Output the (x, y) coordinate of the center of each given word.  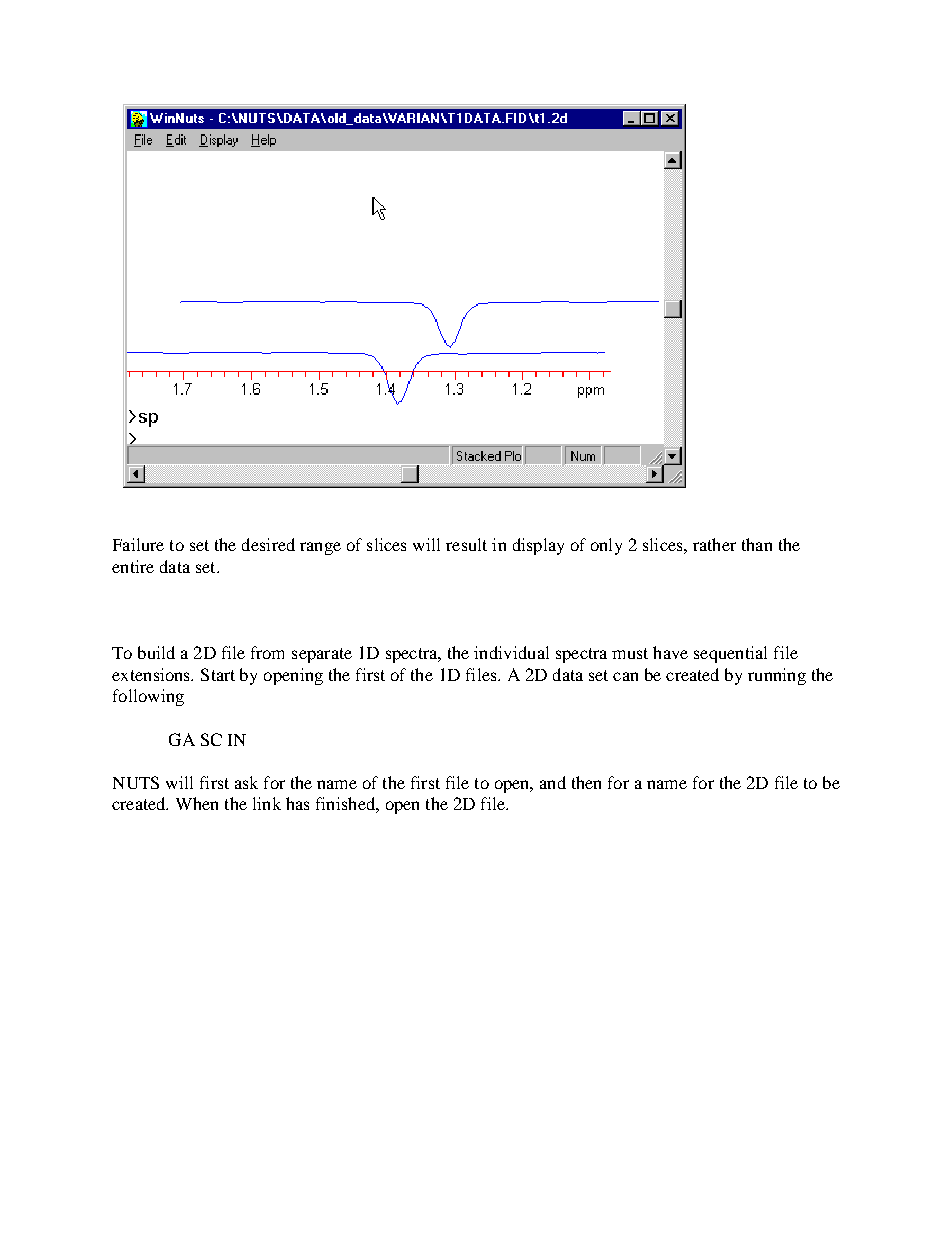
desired (268, 544)
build (156, 652)
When (197, 803)
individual (511, 652)
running (777, 676)
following (148, 697)
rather (714, 544)
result (466, 544)
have (670, 652)
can (625, 676)
